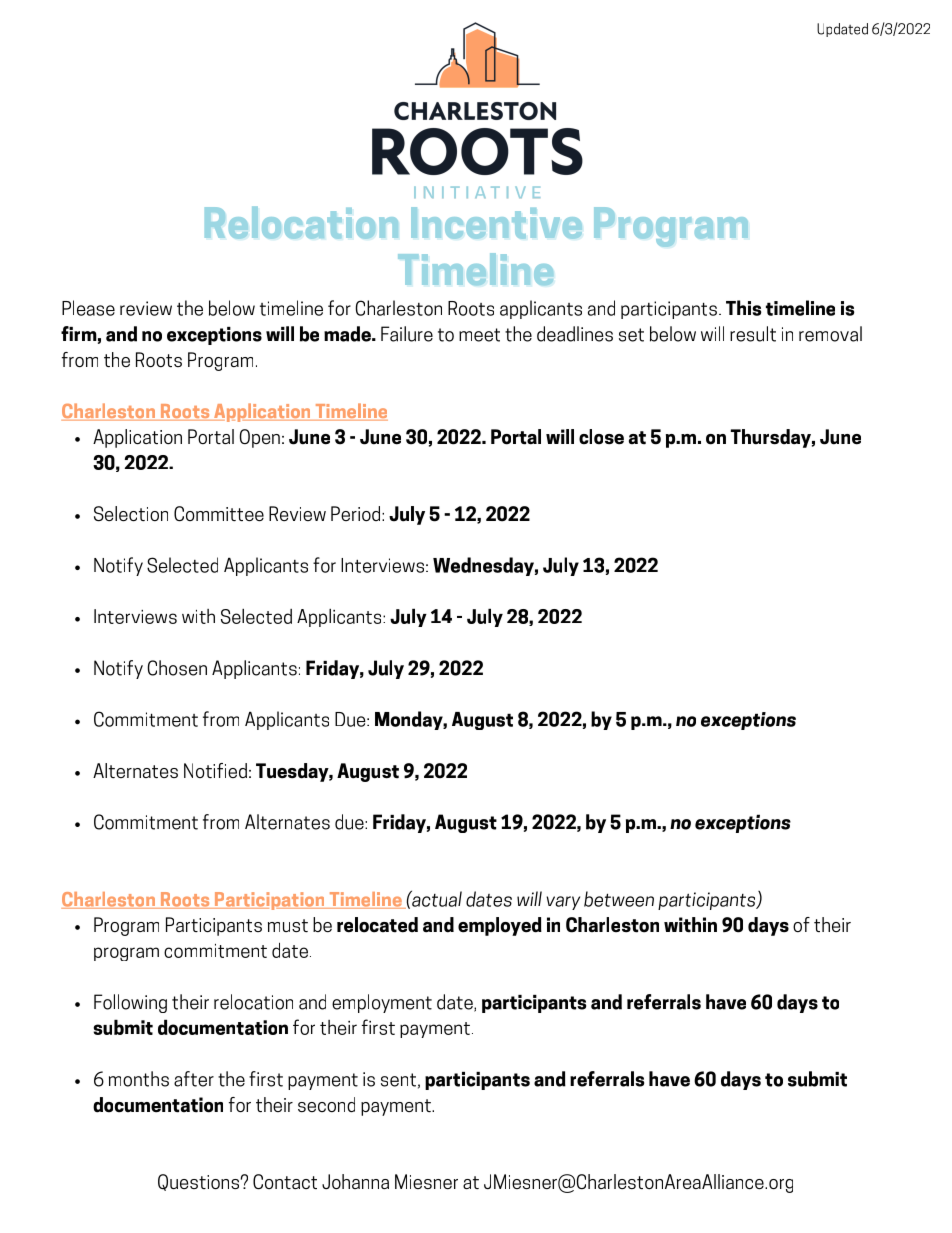 The width and height of the screenshot is (952, 1233). Describe the element at coordinates (496, 223) in the screenshot. I see `Incentive` at that location.
